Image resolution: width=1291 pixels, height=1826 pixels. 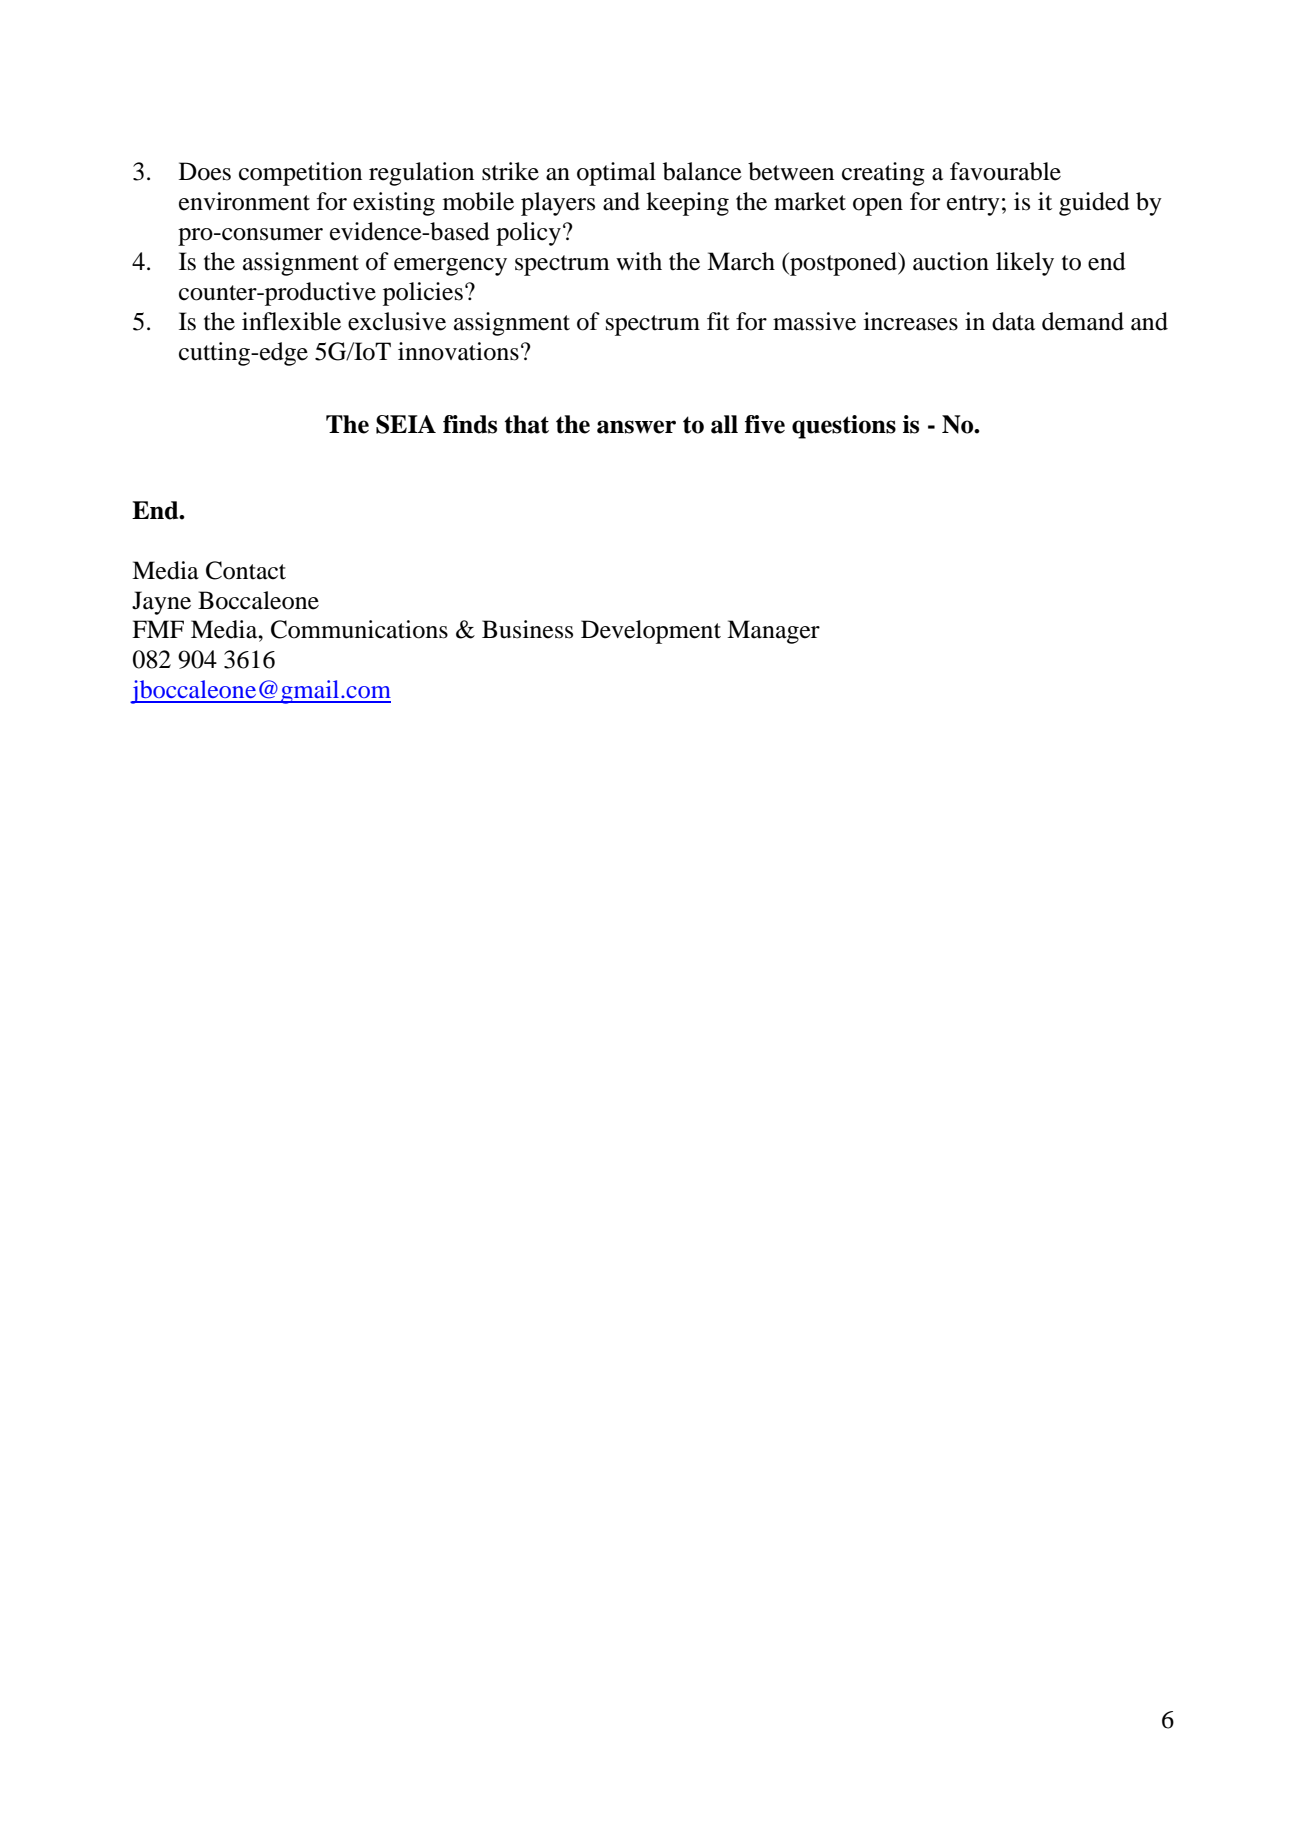 What do you see at coordinates (765, 424) in the screenshot?
I see `five` at bounding box center [765, 424].
